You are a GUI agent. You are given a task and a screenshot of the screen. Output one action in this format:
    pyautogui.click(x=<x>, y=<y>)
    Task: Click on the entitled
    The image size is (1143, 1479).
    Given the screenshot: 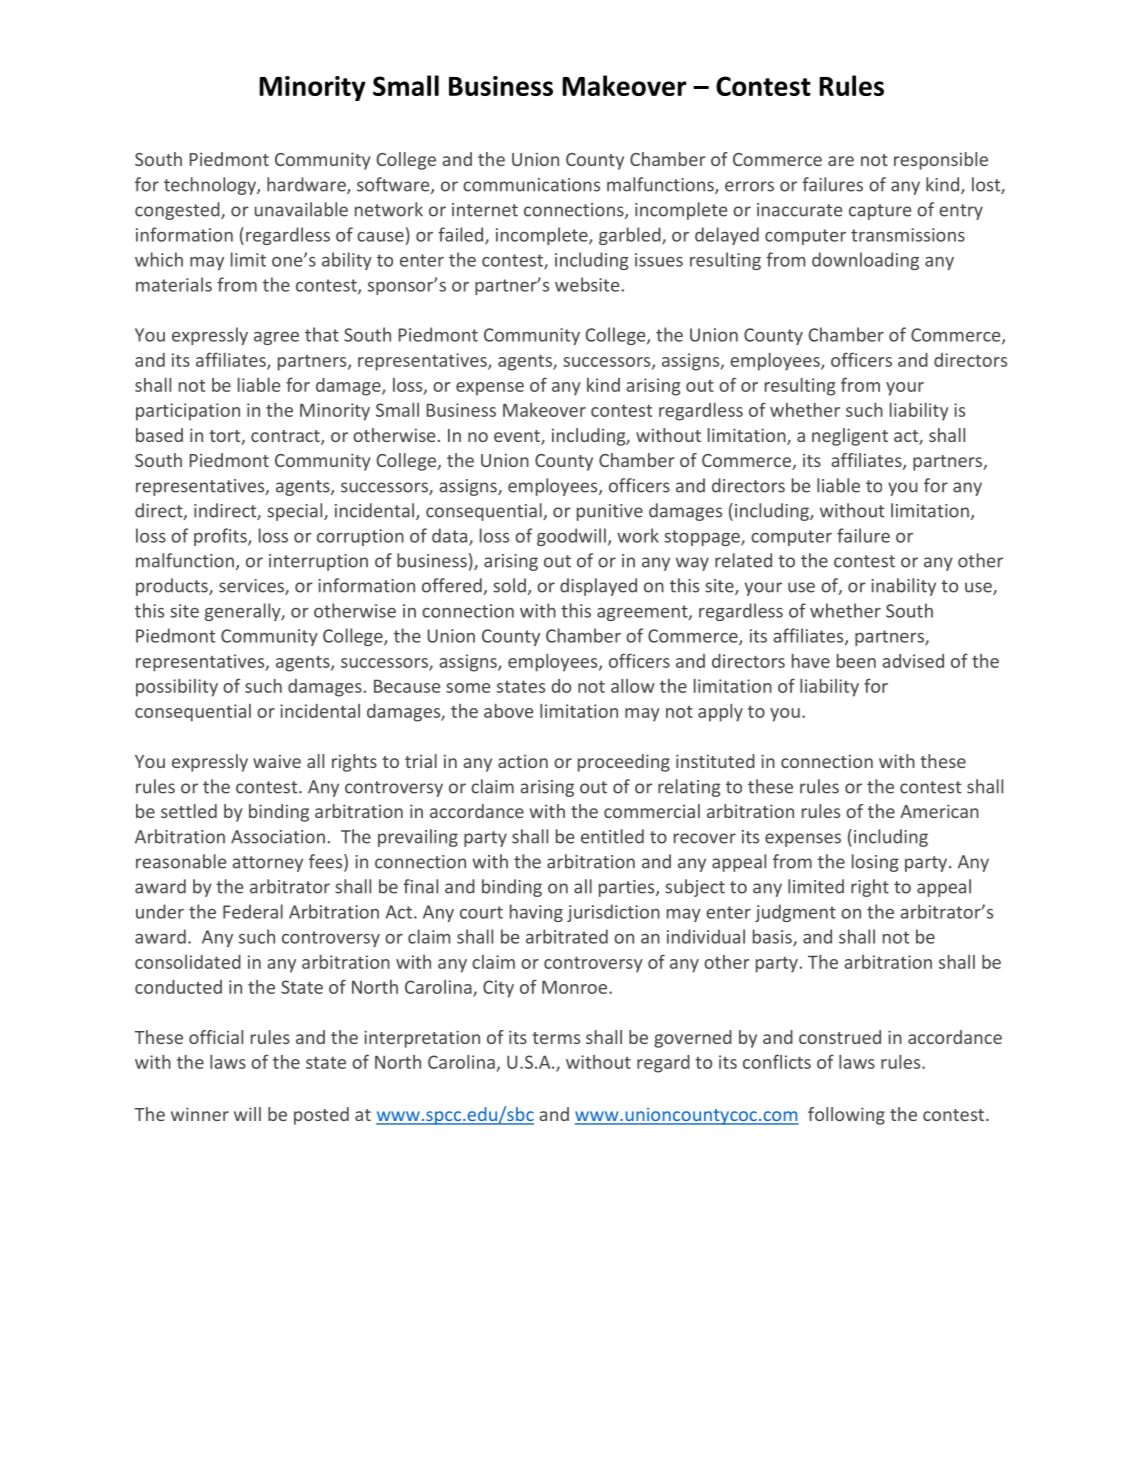 What is the action you would take?
    pyautogui.click(x=612, y=836)
